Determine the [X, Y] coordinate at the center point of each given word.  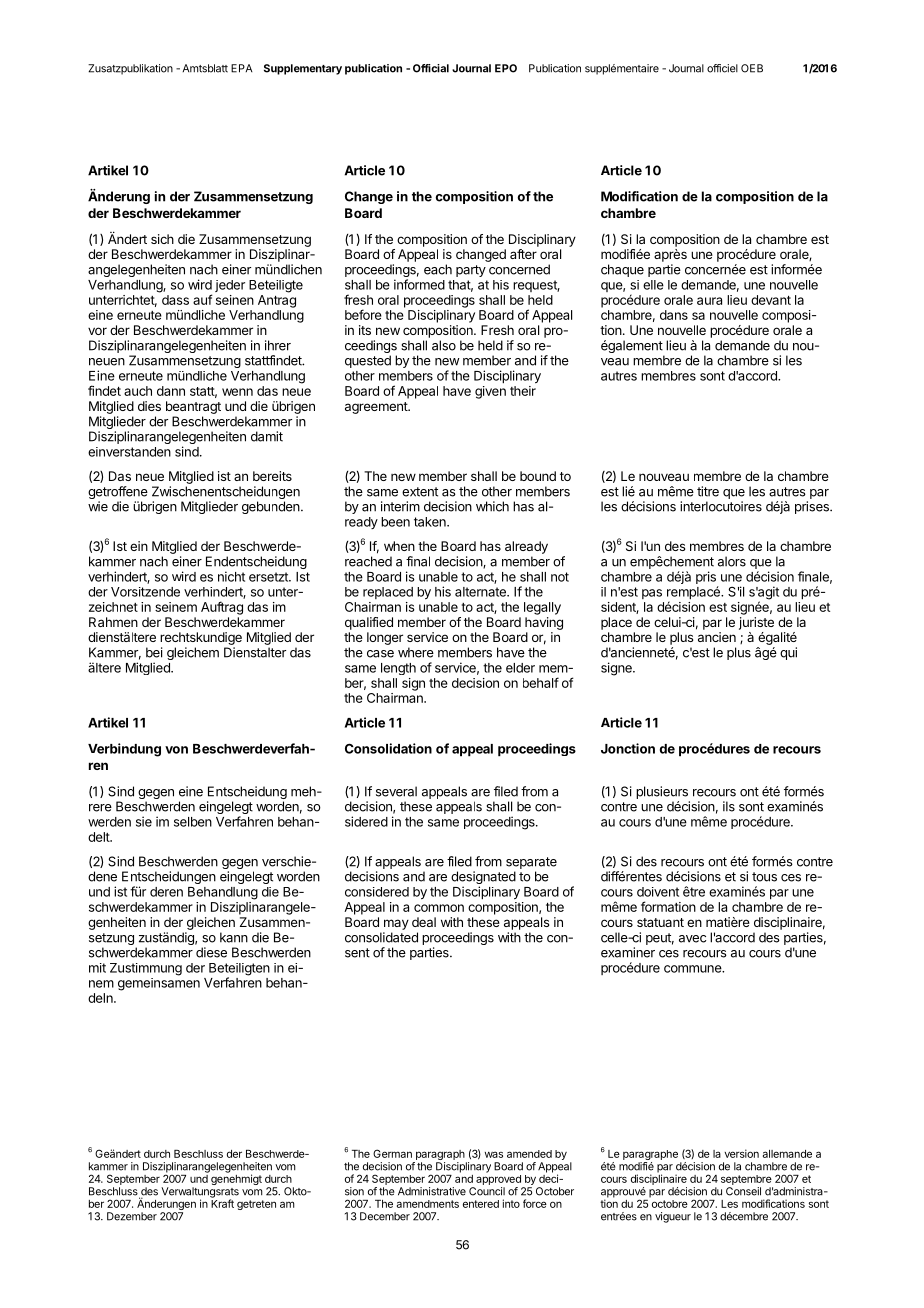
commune [693, 969]
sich [162, 239]
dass [175, 300]
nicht [231, 576]
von [176, 750]
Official [431, 68]
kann [234, 937]
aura [709, 301]
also [444, 345]
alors [732, 561]
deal [424, 922]
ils [729, 806]
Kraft [222, 1202]
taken [431, 522]
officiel [722, 68]
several [396, 791]
